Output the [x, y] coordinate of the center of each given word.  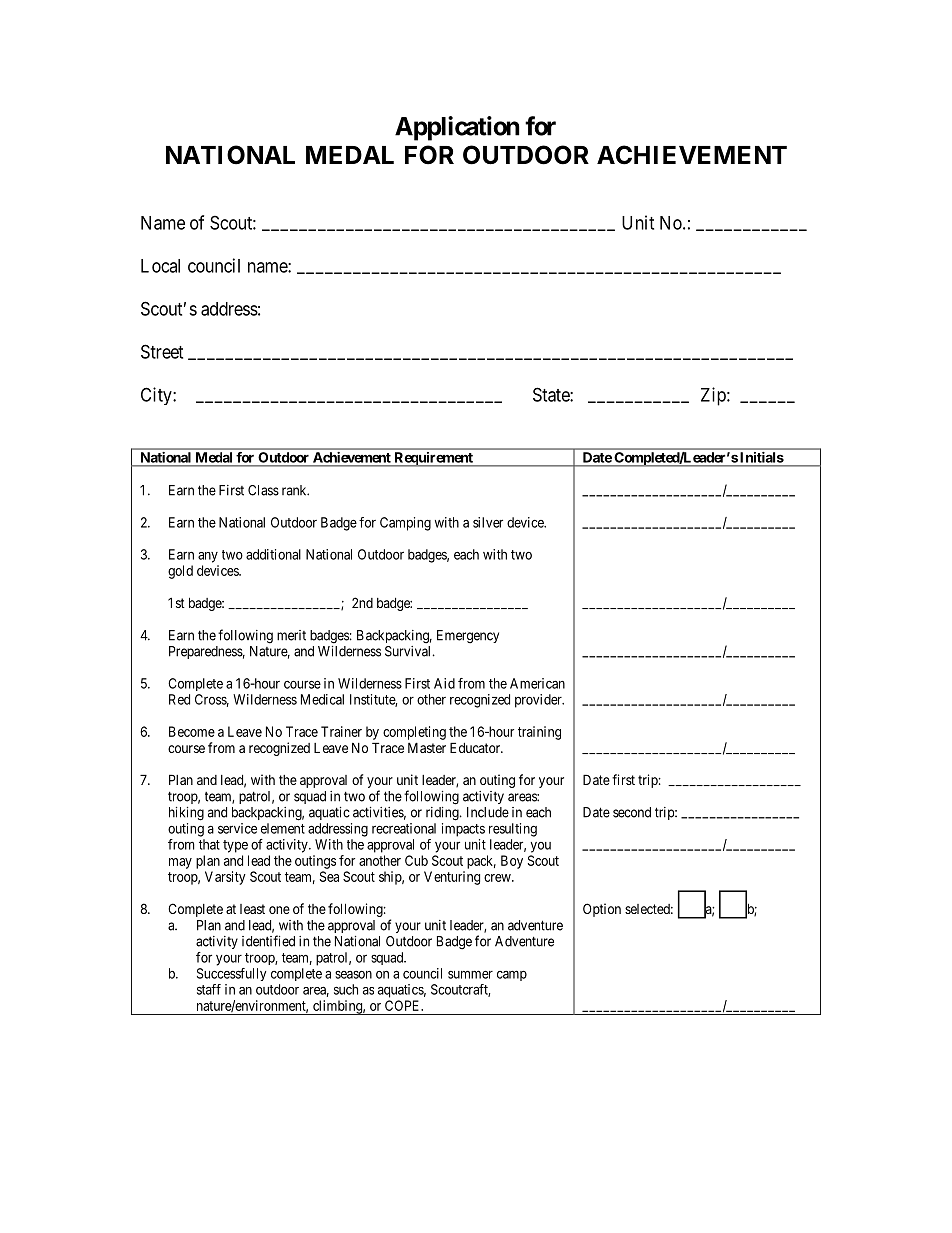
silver [488, 522]
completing [414, 733]
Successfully [231, 974]
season [353, 975]
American [537, 683]
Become [192, 731]
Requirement [433, 459]
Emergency [468, 637]
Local [160, 266]
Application [457, 128]
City [157, 396]
